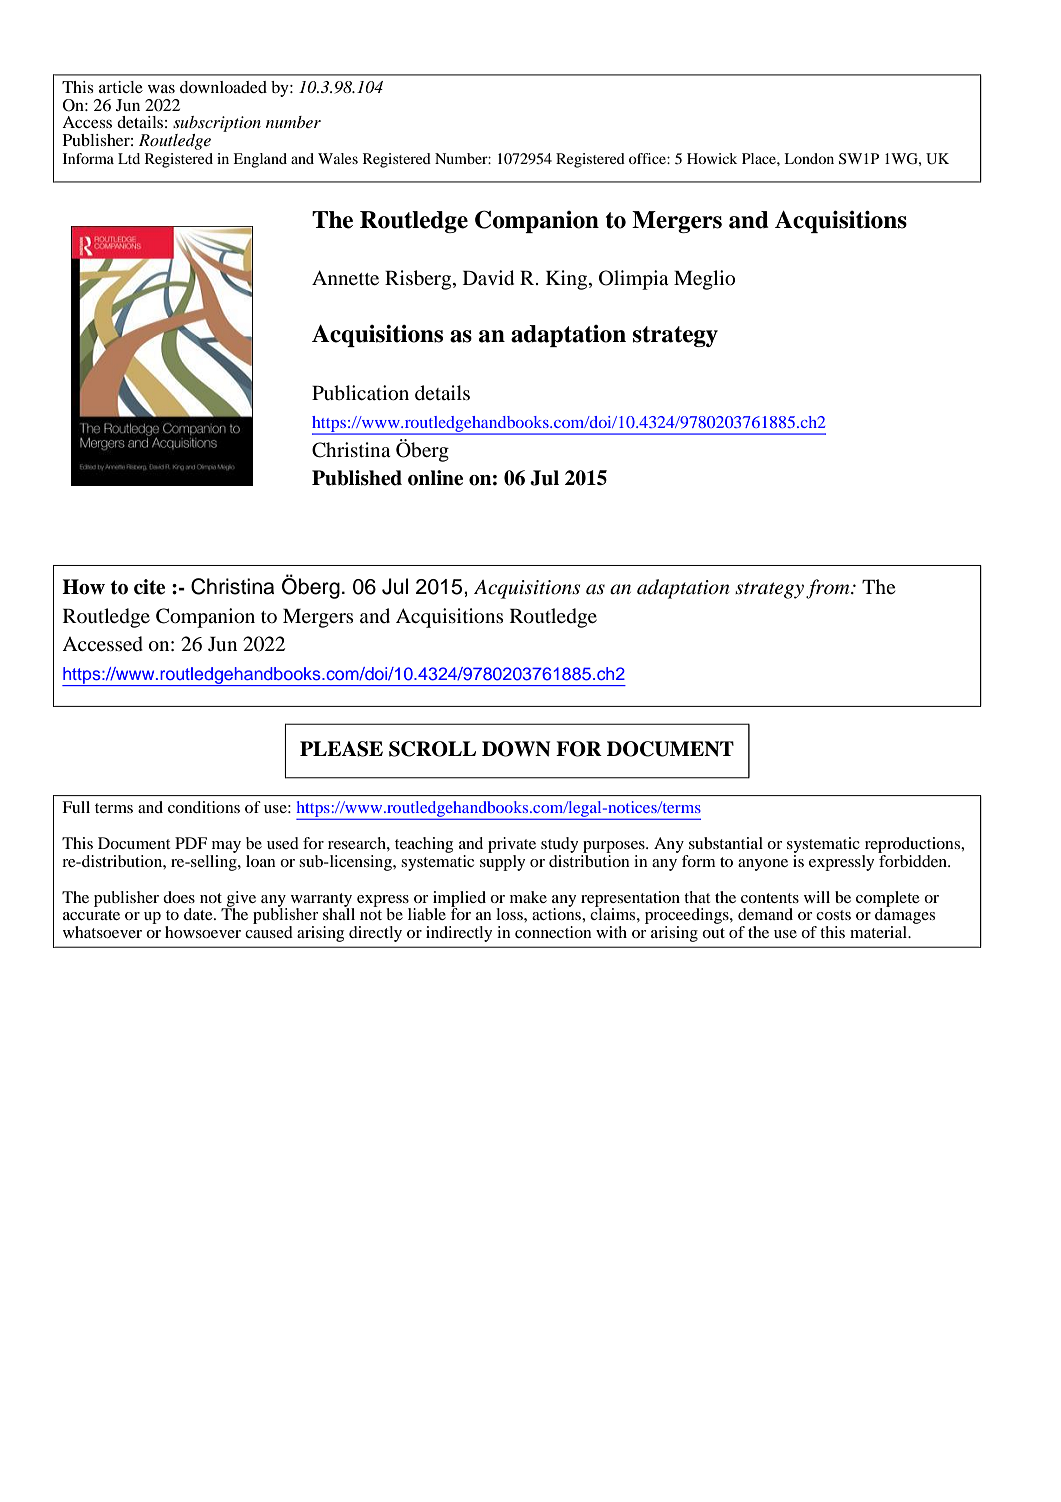  What do you see at coordinates (360, 393) in the document?
I see `Publication` at bounding box center [360, 393].
